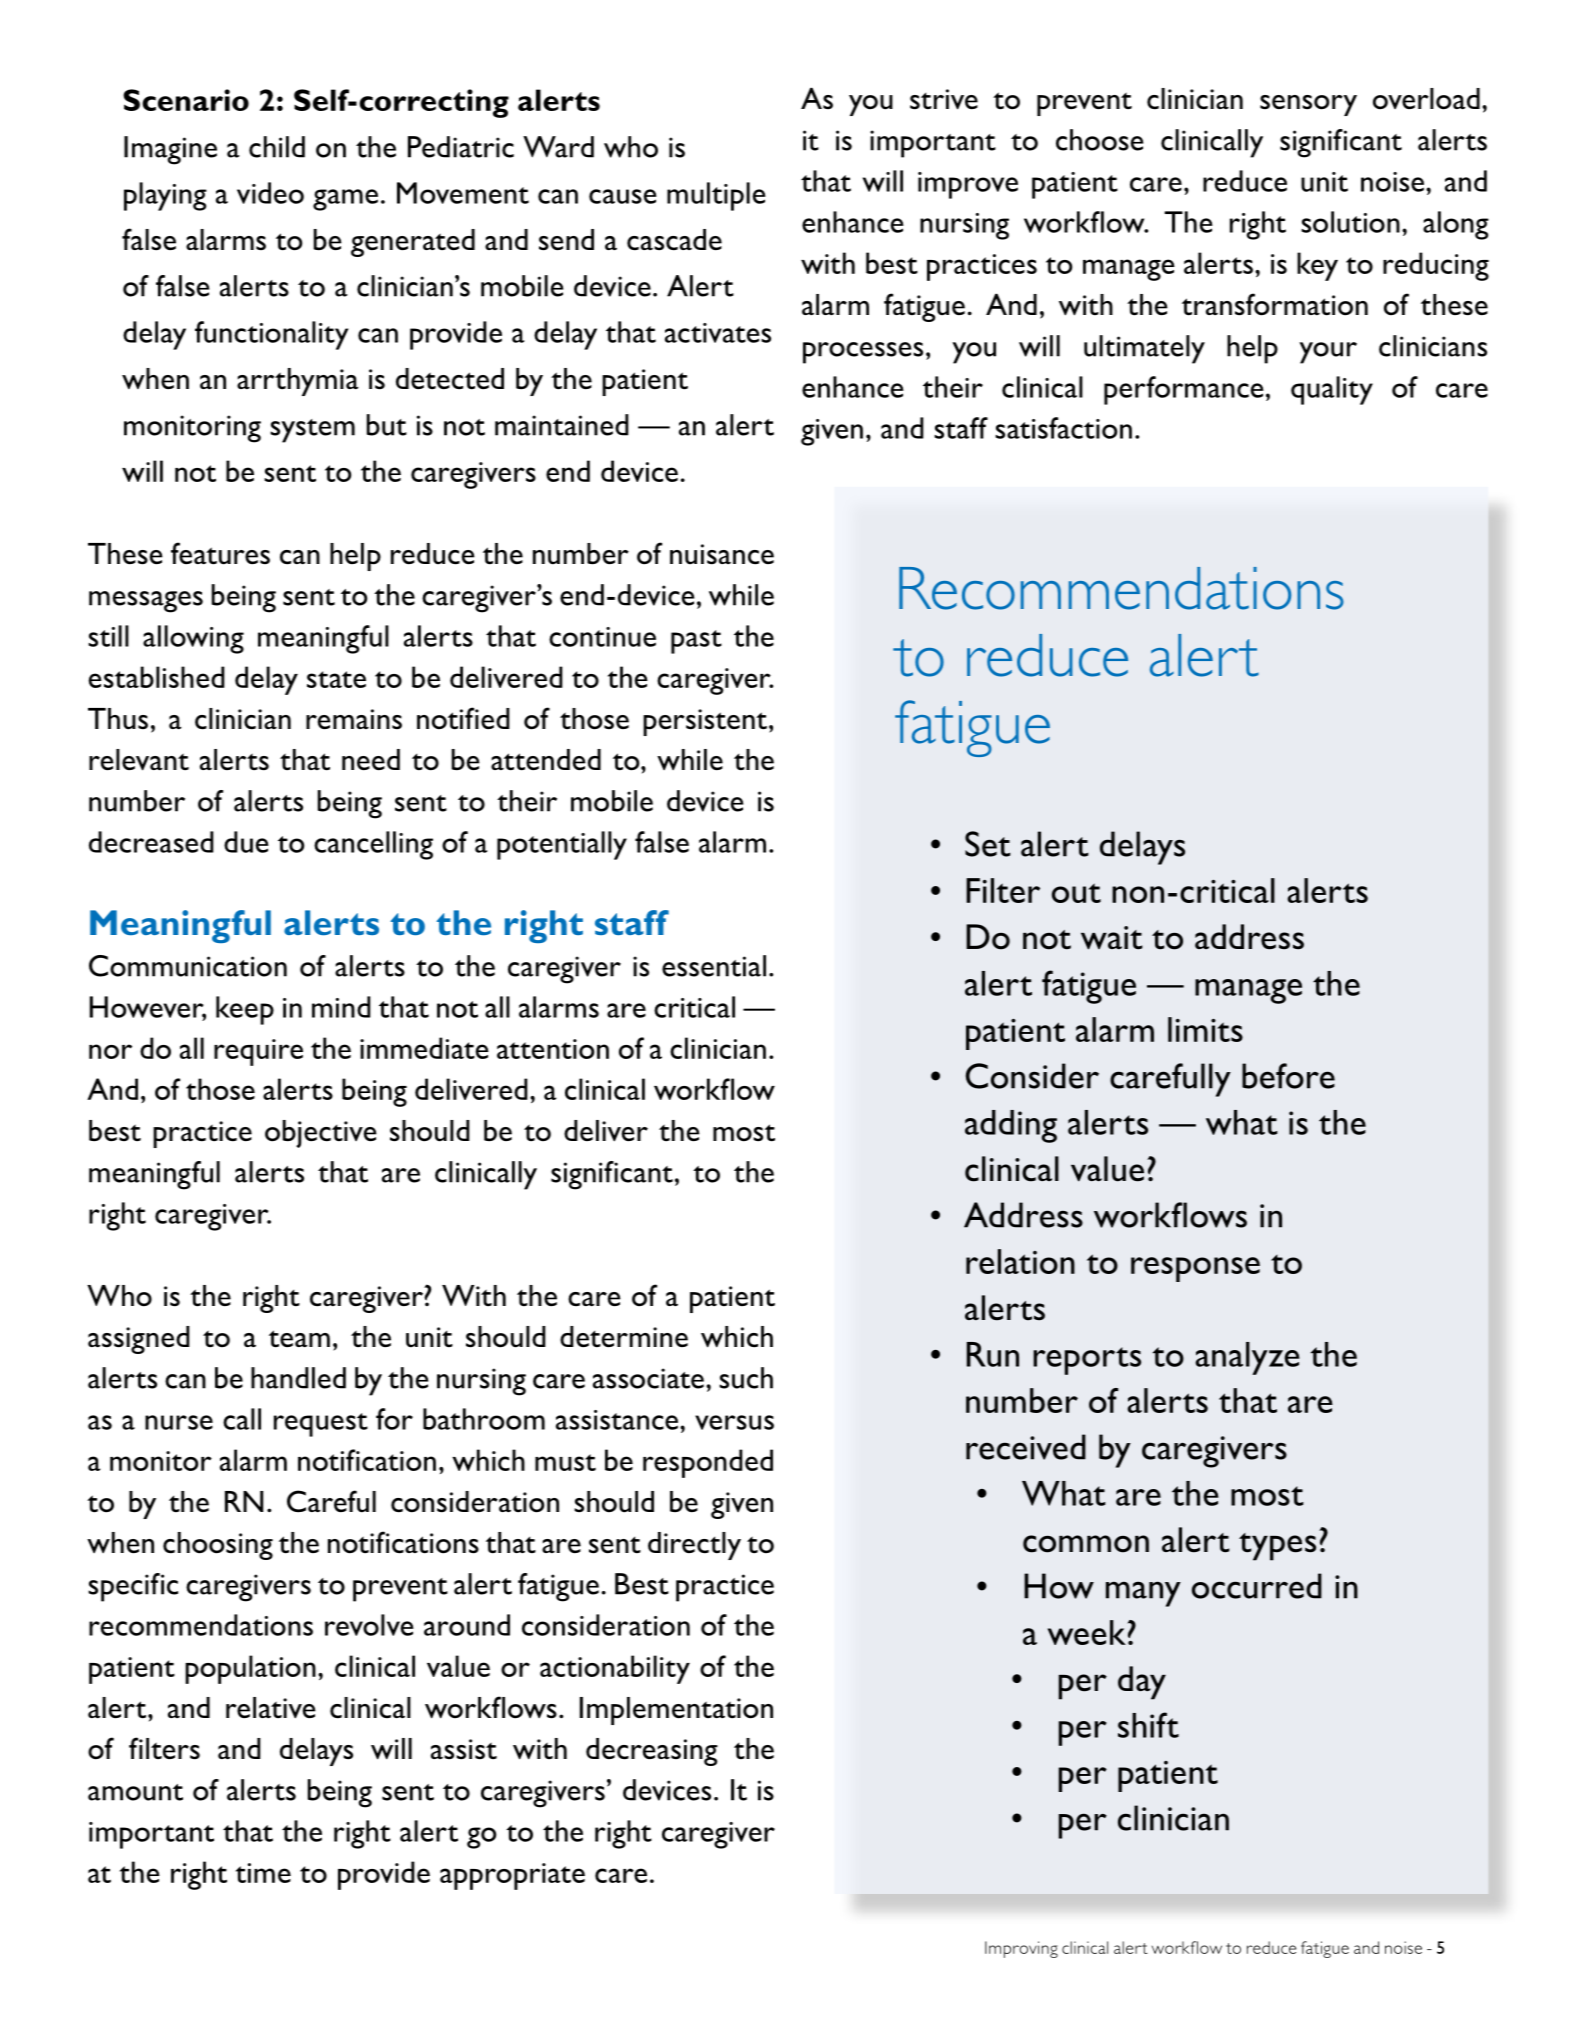 The image size is (1576, 2040). I want to click on sensory, so click(1308, 105).
